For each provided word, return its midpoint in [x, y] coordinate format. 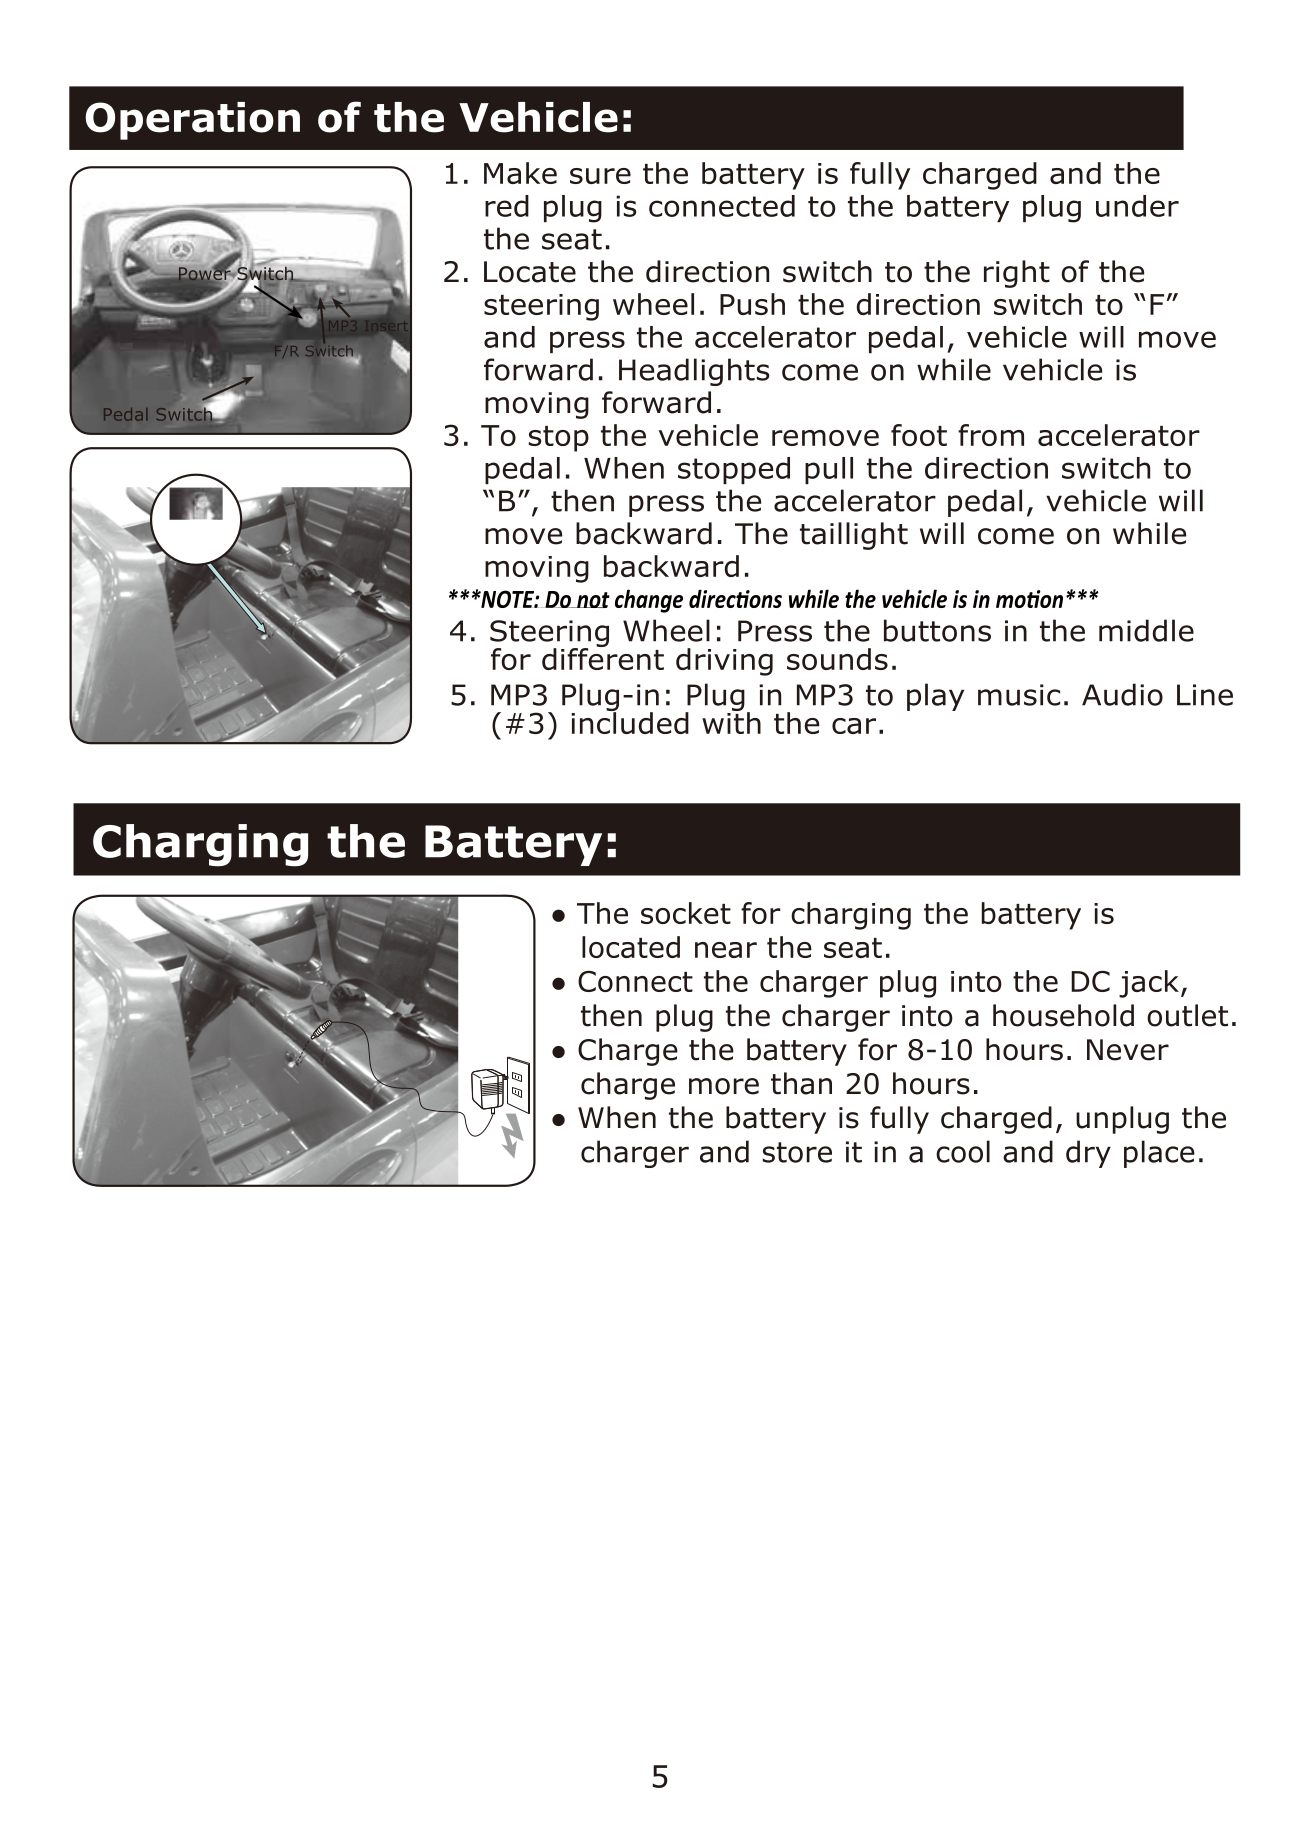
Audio [1122, 694]
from [991, 435]
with [731, 721]
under [1137, 206]
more [724, 1086]
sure [600, 176]
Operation [192, 121]
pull [829, 470]
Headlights [694, 372]
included [630, 721]
